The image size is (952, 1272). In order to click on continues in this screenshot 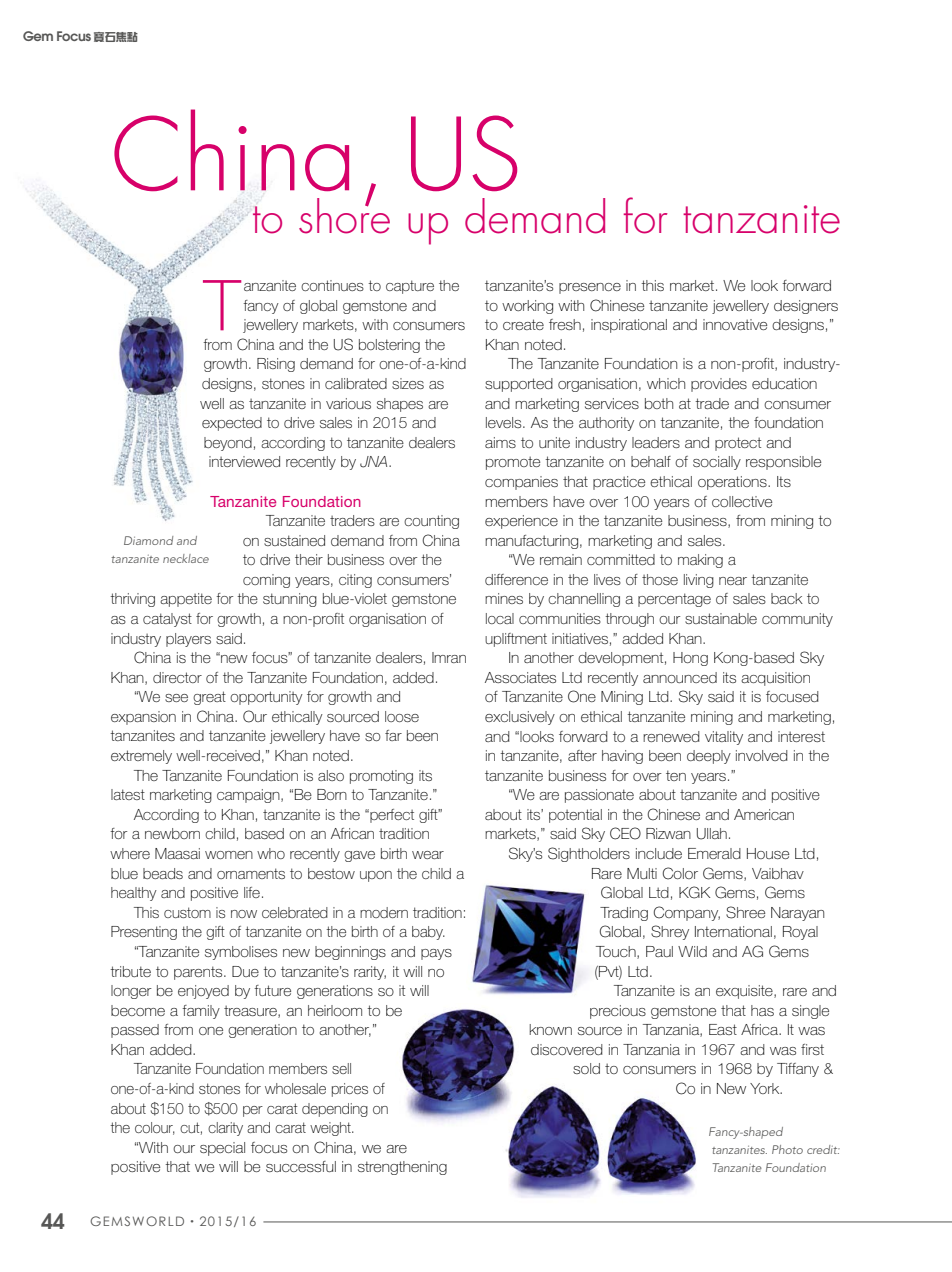, I will do `click(332, 285)`.
